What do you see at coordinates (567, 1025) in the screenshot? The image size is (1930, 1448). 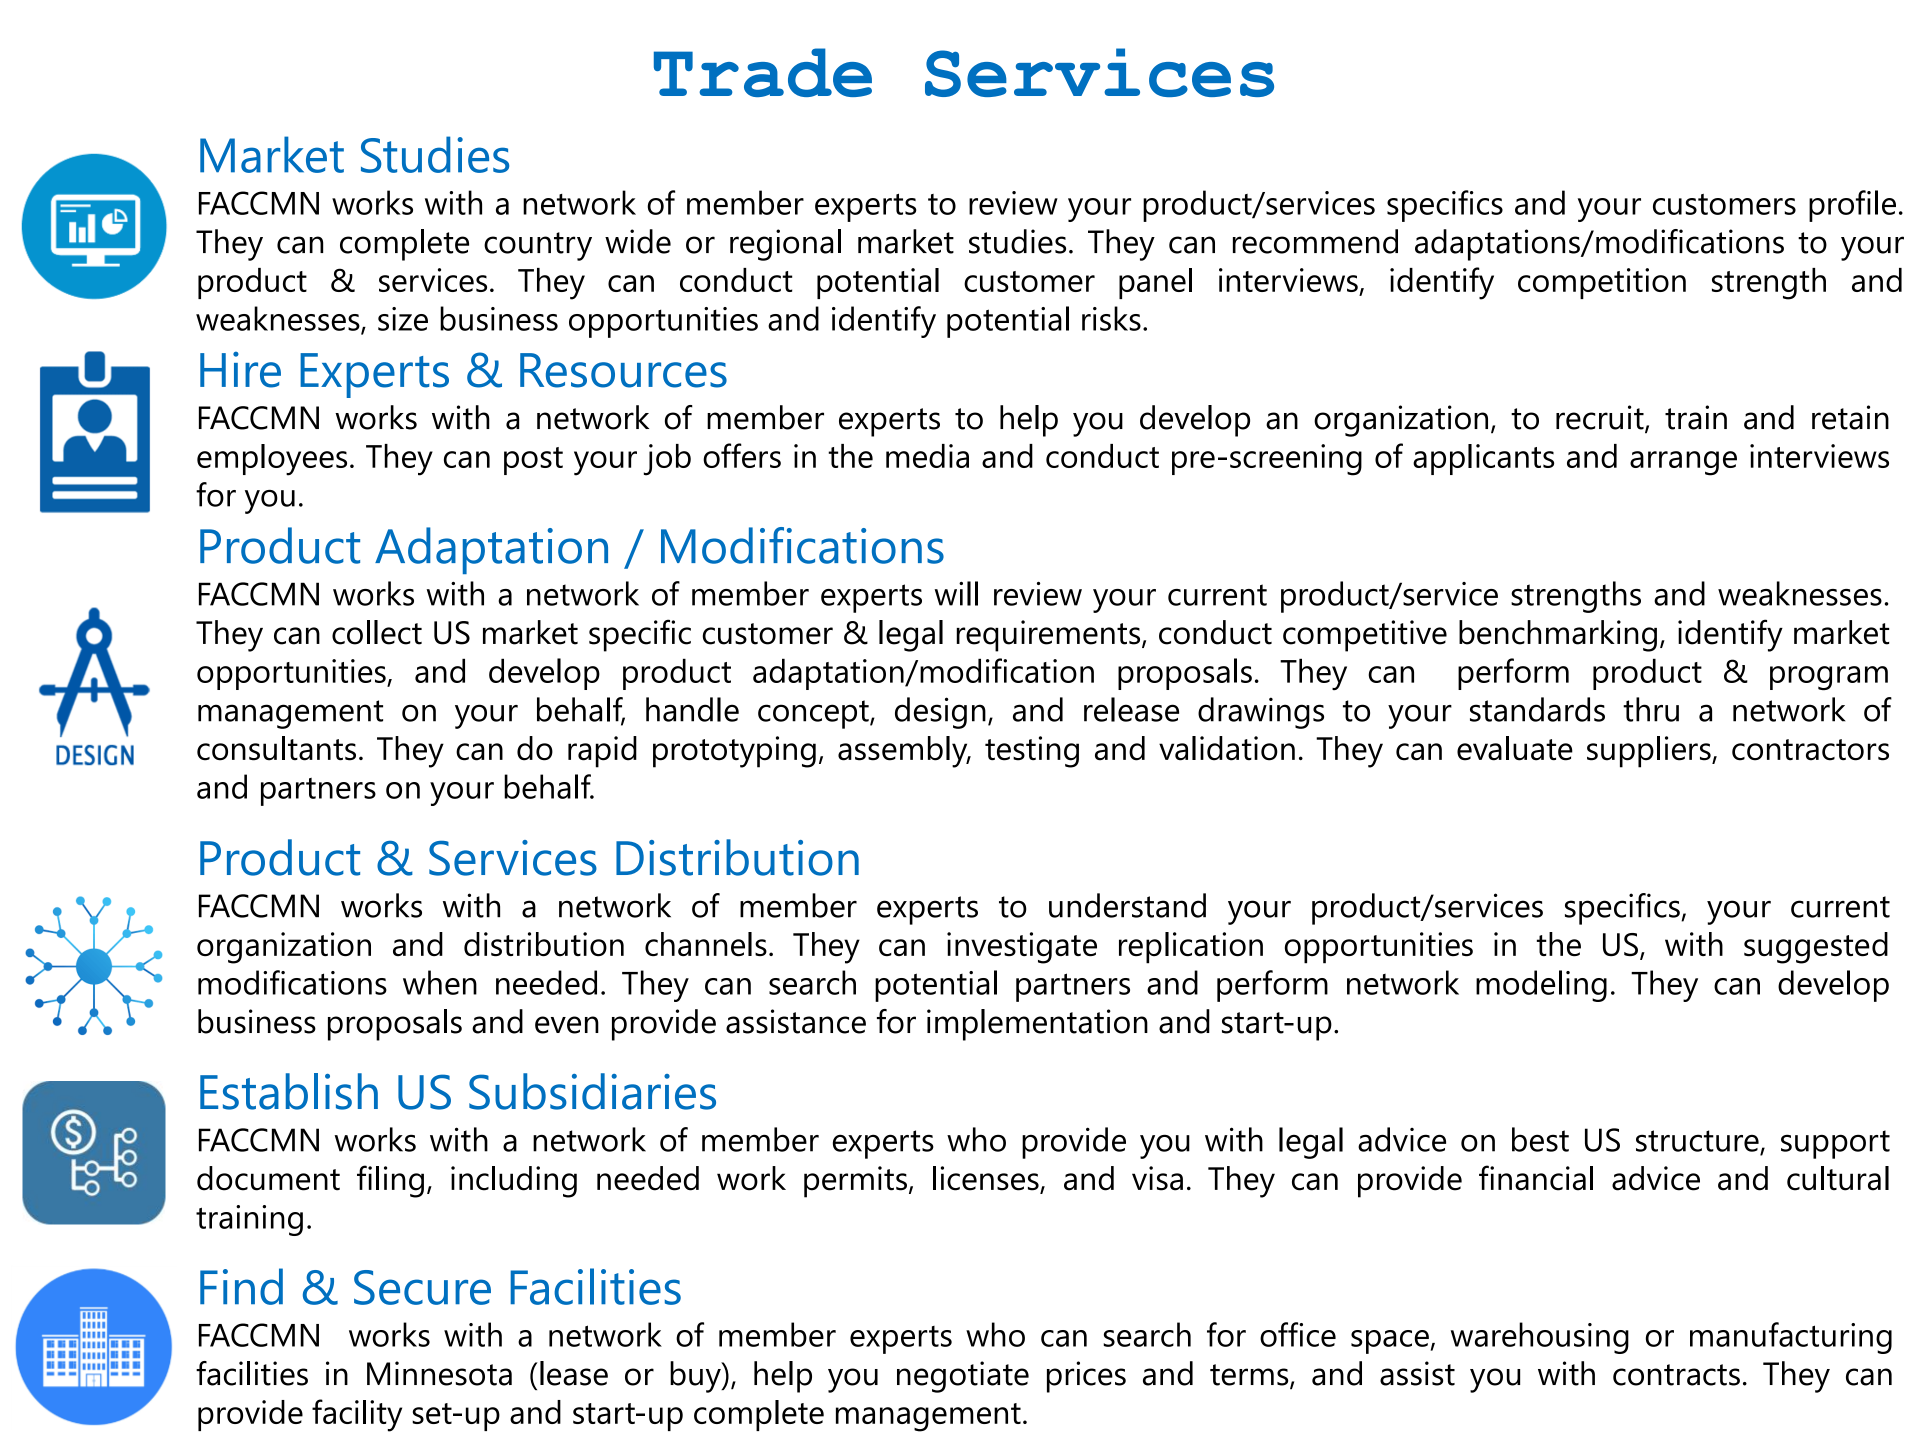 I see `even` at bounding box center [567, 1025].
